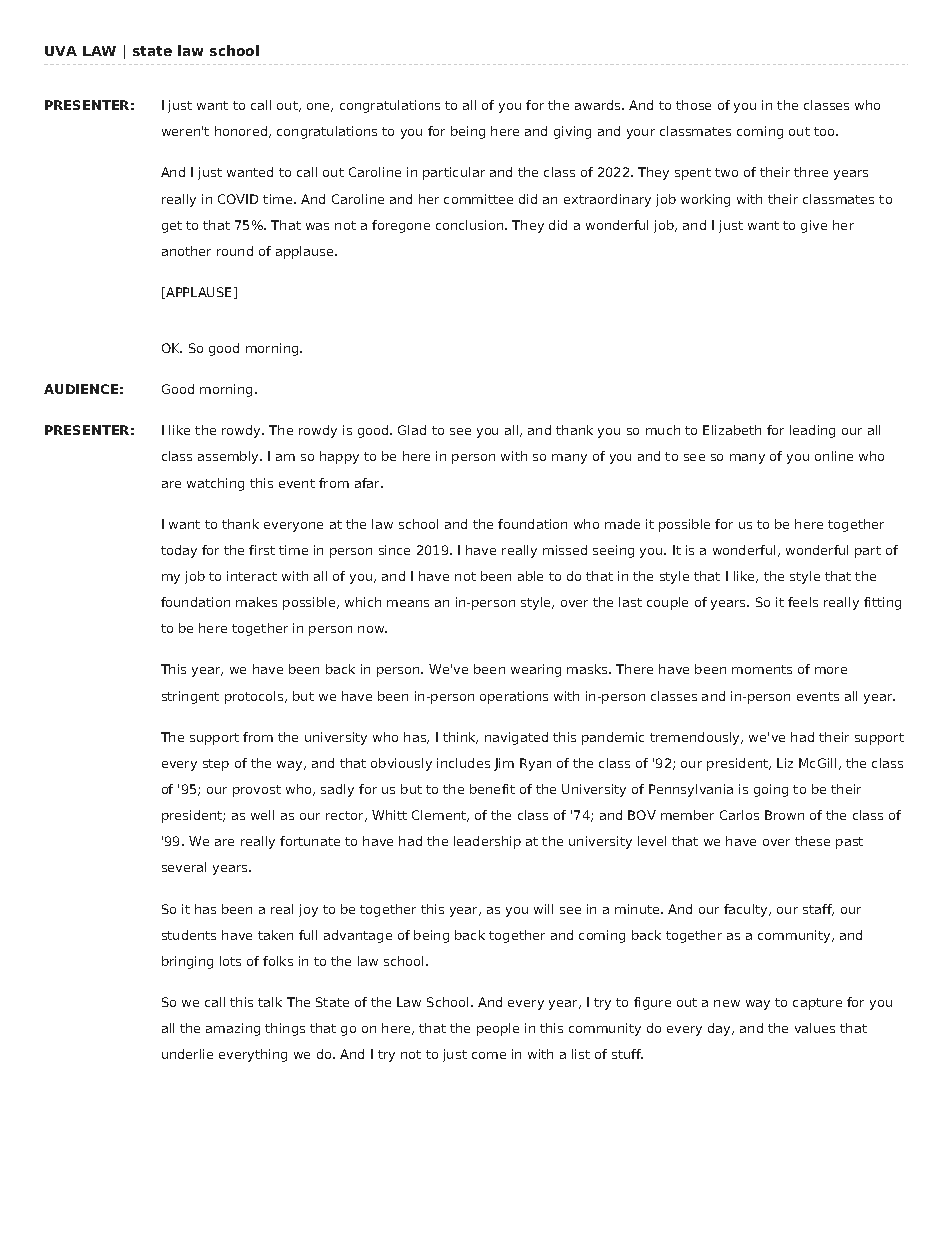 The image size is (952, 1233). What do you see at coordinates (498, 1029) in the document?
I see `people` at bounding box center [498, 1029].
